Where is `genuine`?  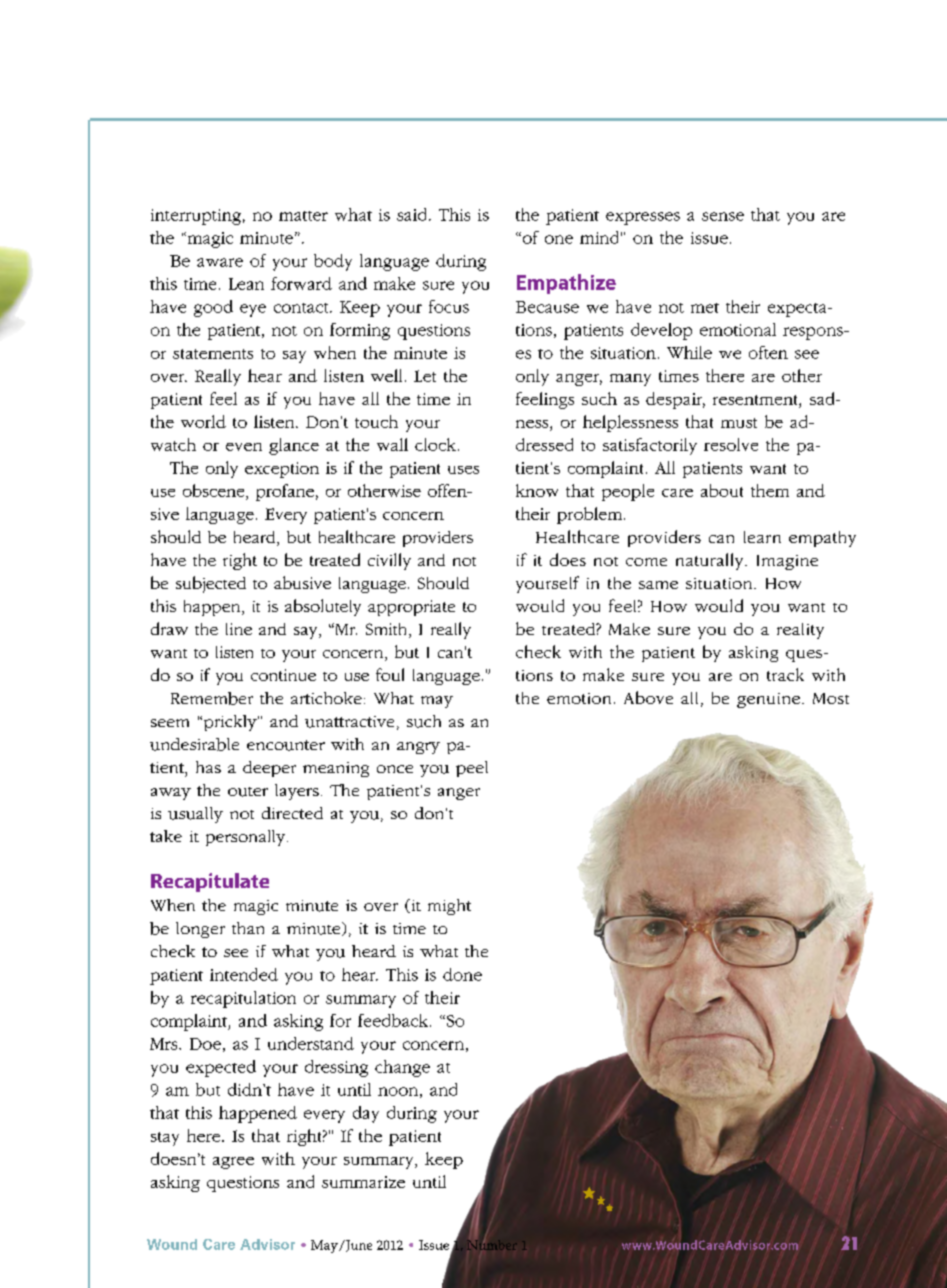
genuine is located at coordinates (768, 700).
